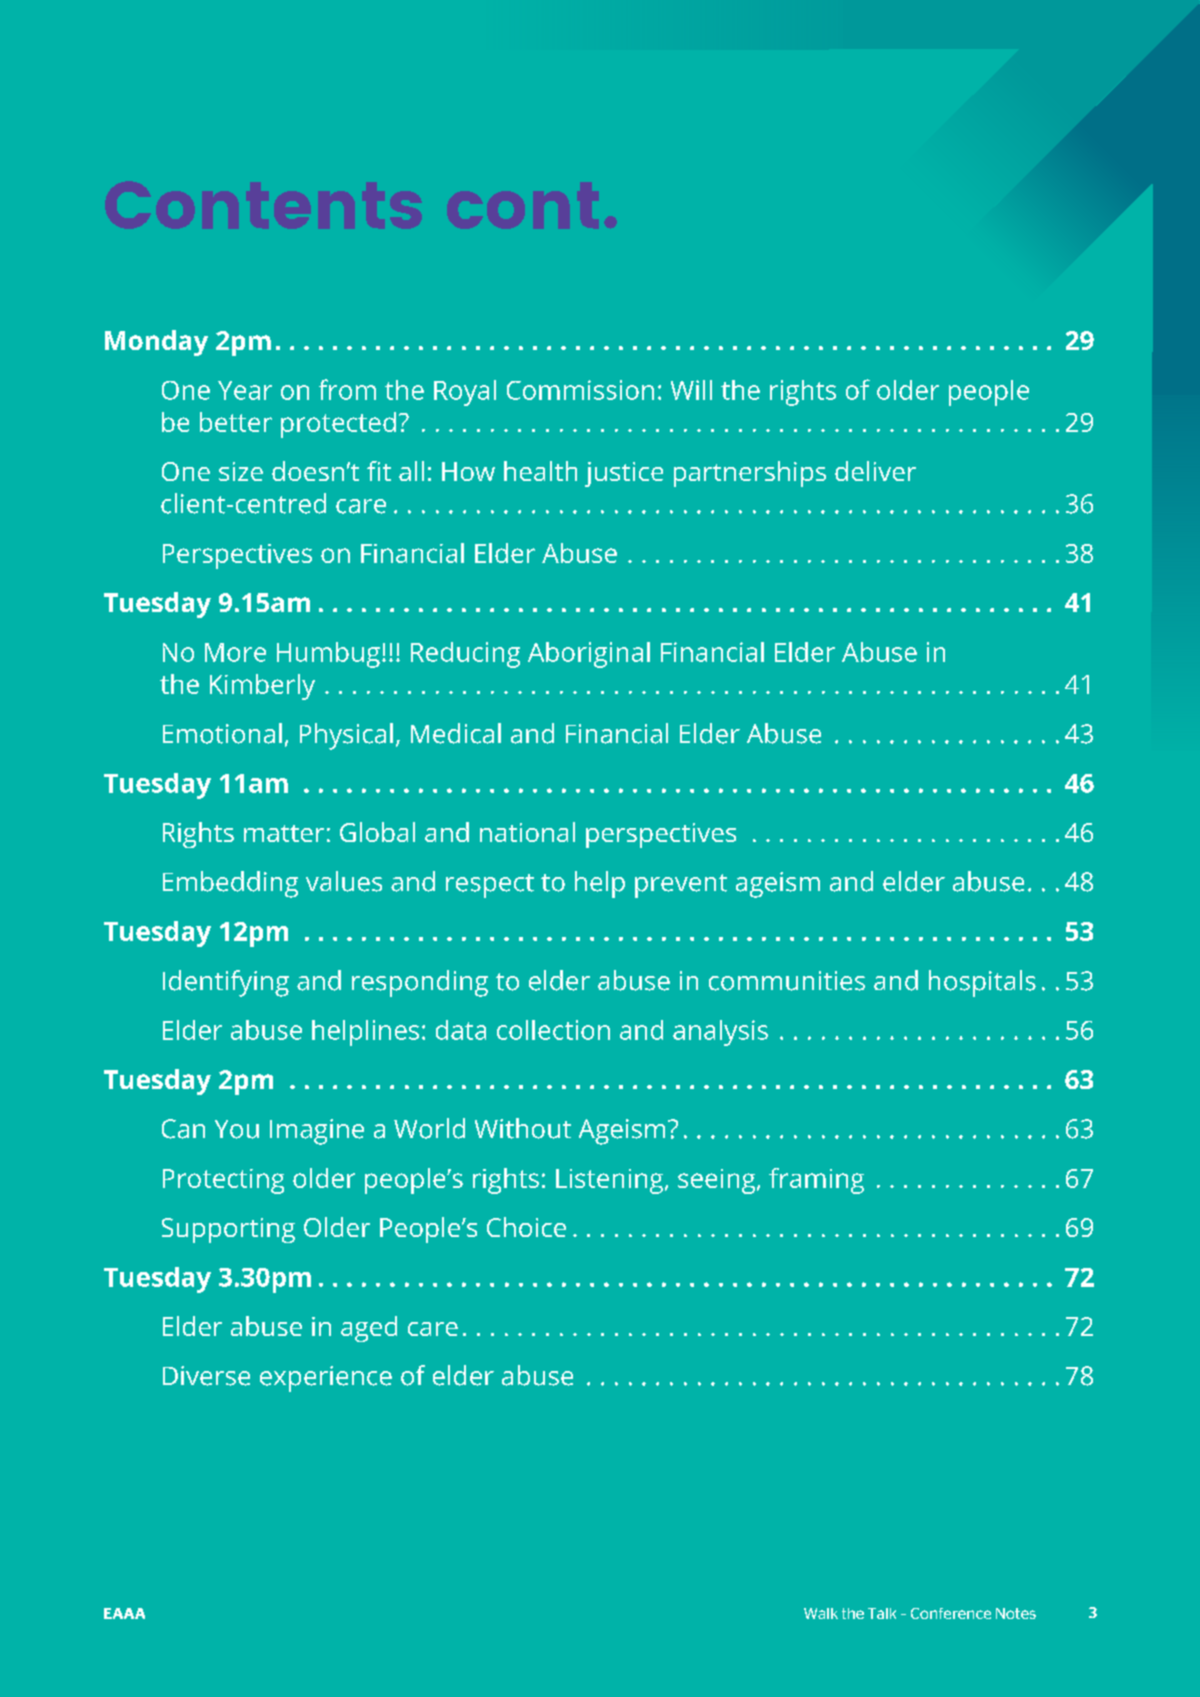  I want to click on experience, so click(326, 1379).
